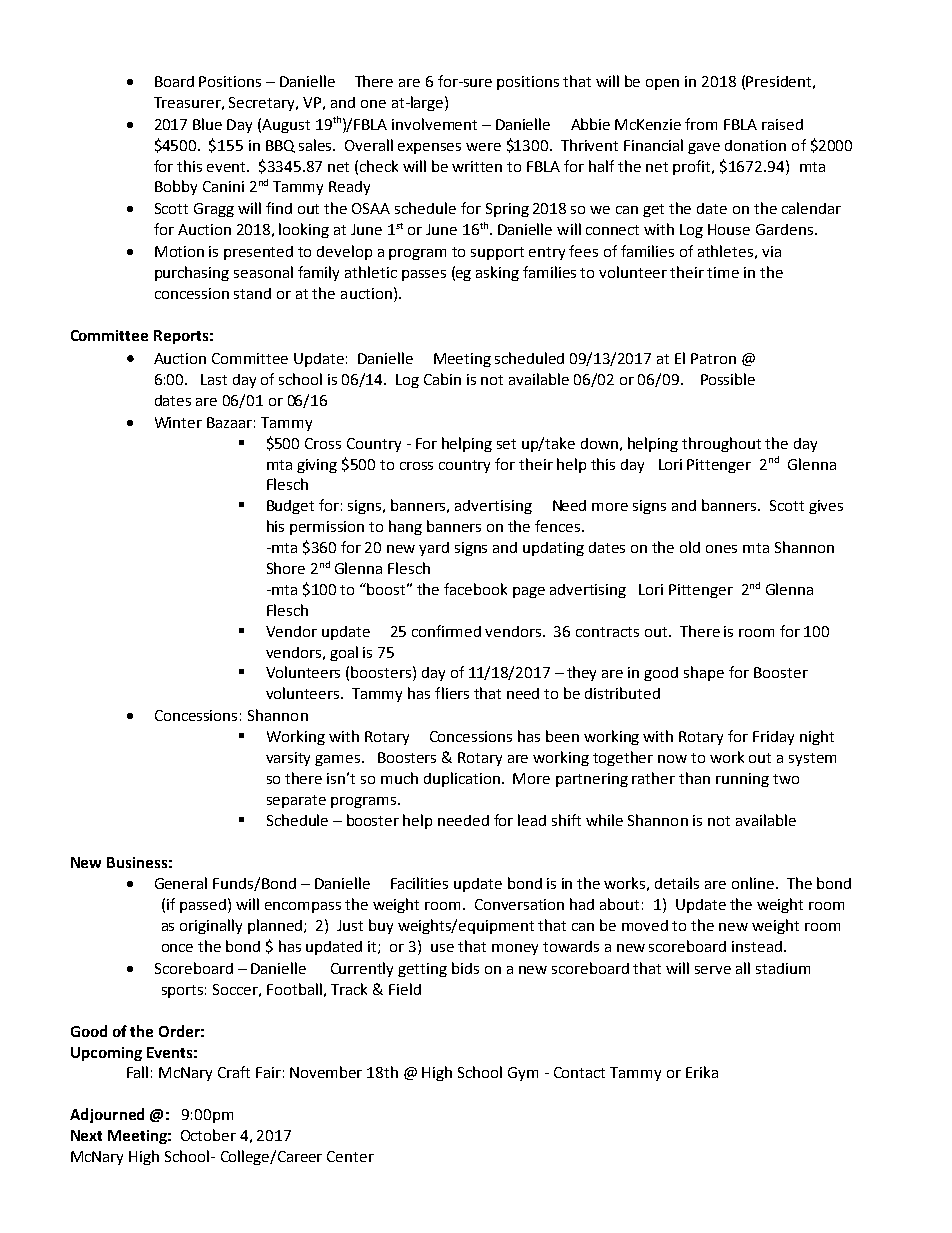  I want to click on October, so click(208, 1135).
